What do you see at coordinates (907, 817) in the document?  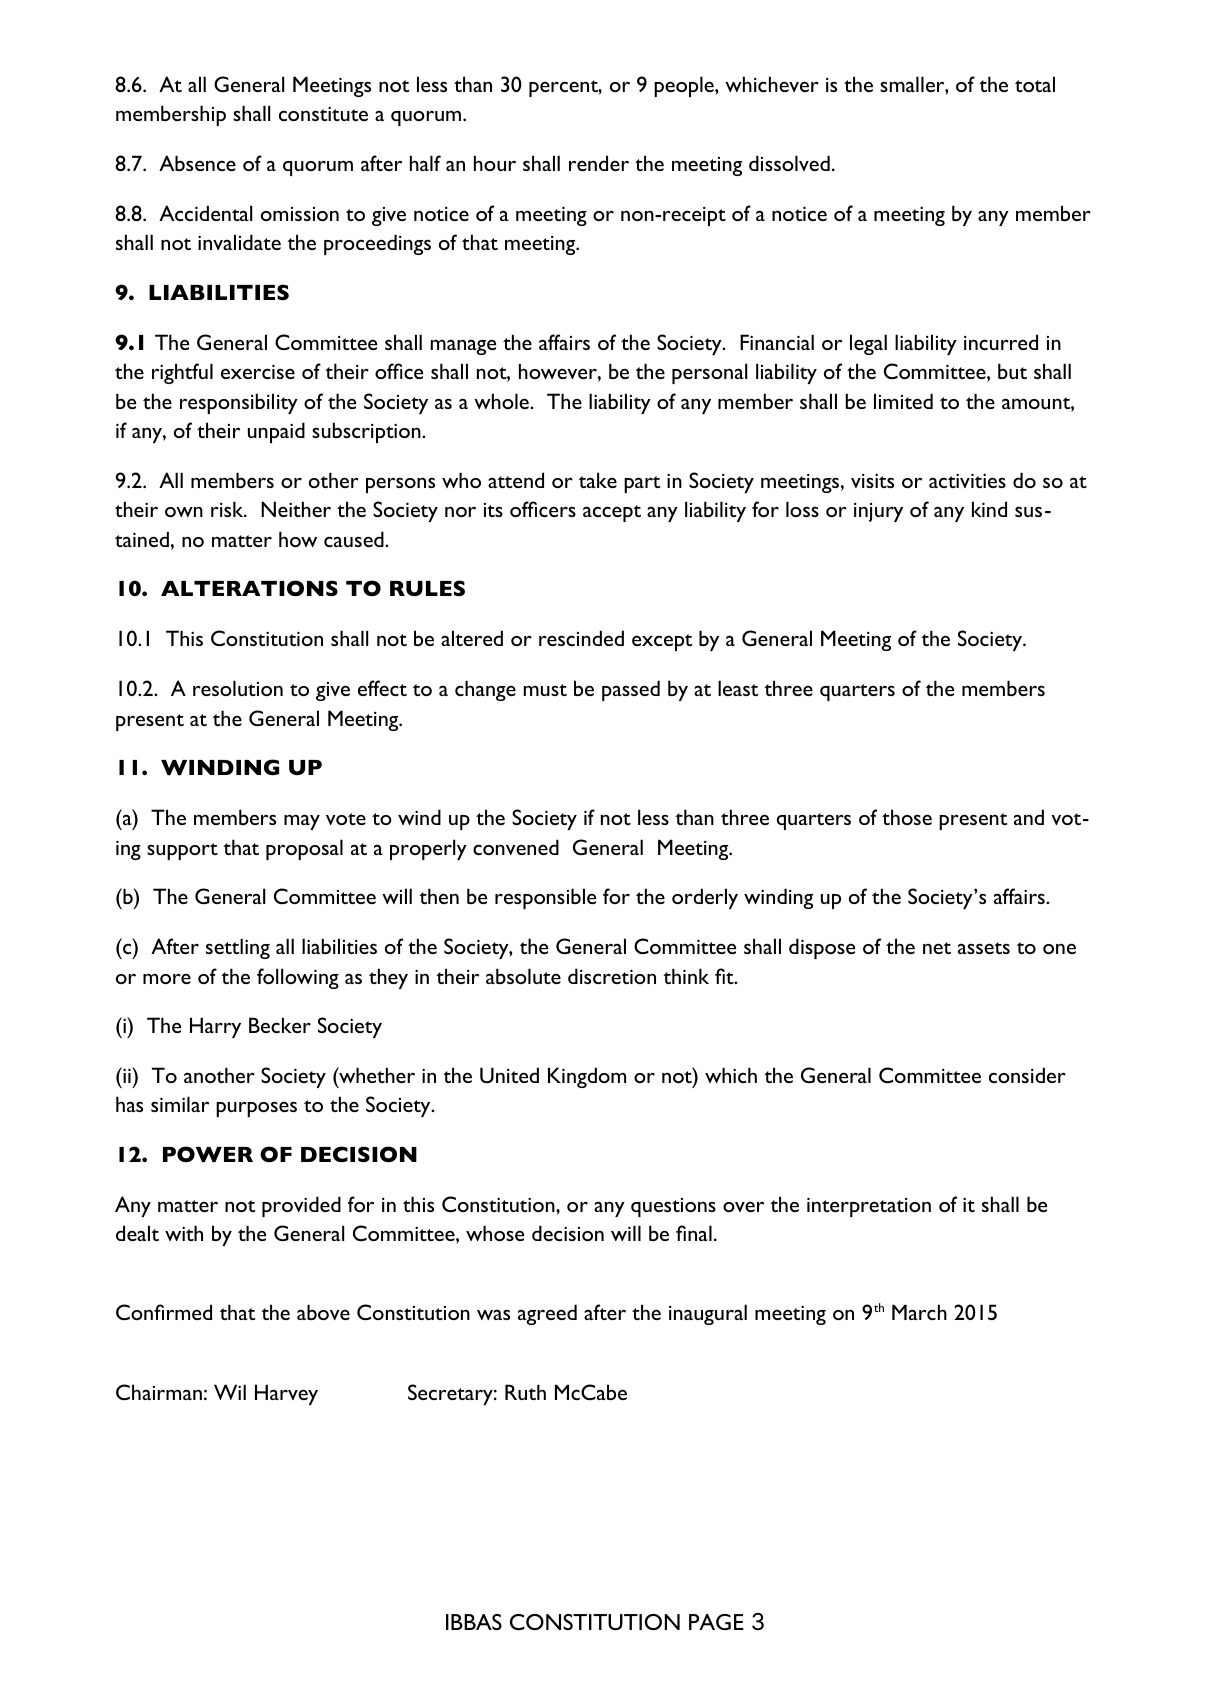 I see `those` at bounding box center [907, 817].
